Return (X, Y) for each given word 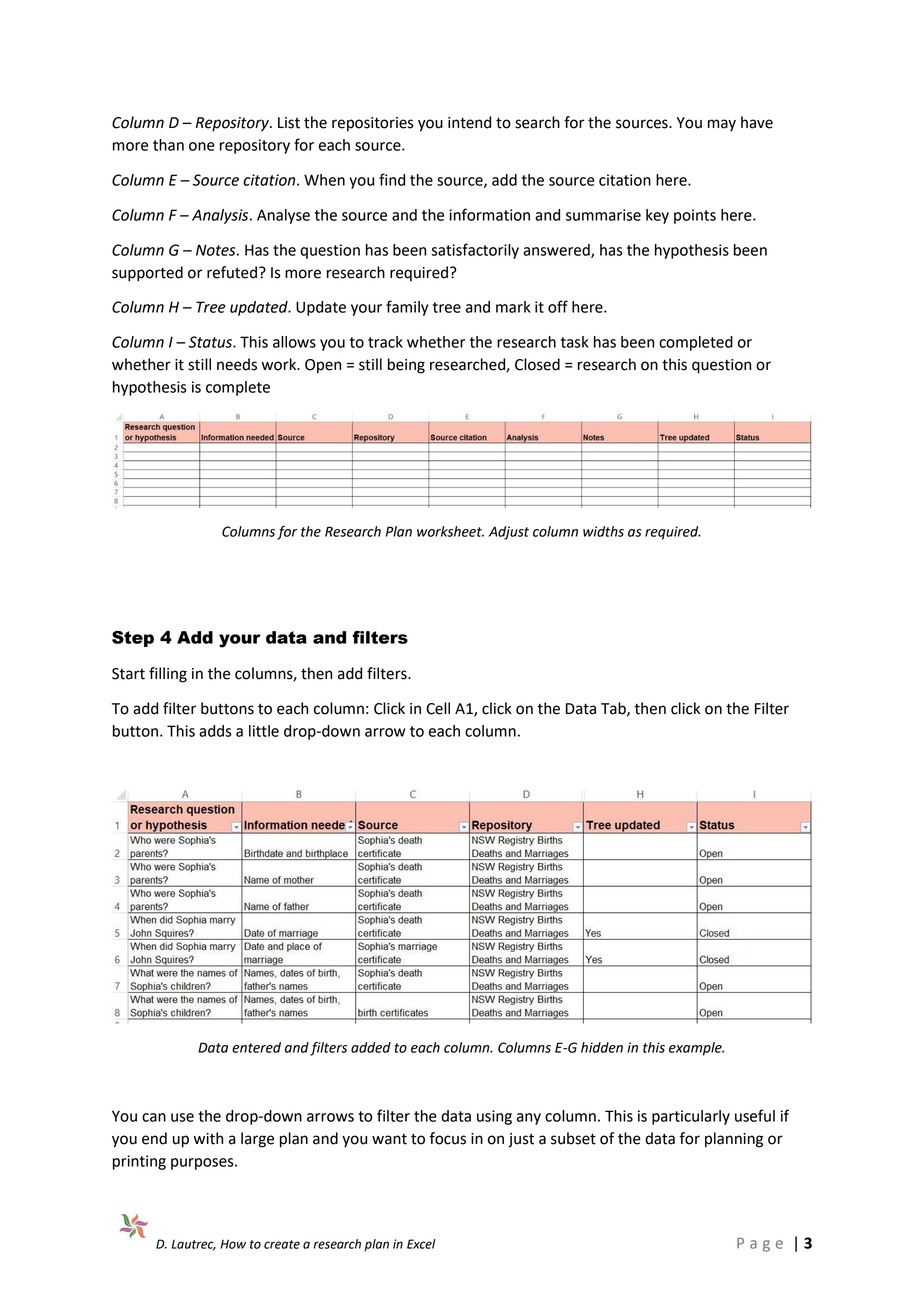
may (722, 125)
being (406, 366)
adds (215, 731)
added (371, 1047)
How (233, 1244)
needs (237, 364)
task (575, 342)
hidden (602, 1047)
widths (603, 531)
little (264, 731)
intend (469, 122)
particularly (691, 1117)
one (202, 146)
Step (133, 639)
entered (256, 1047)
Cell (438, 708)
